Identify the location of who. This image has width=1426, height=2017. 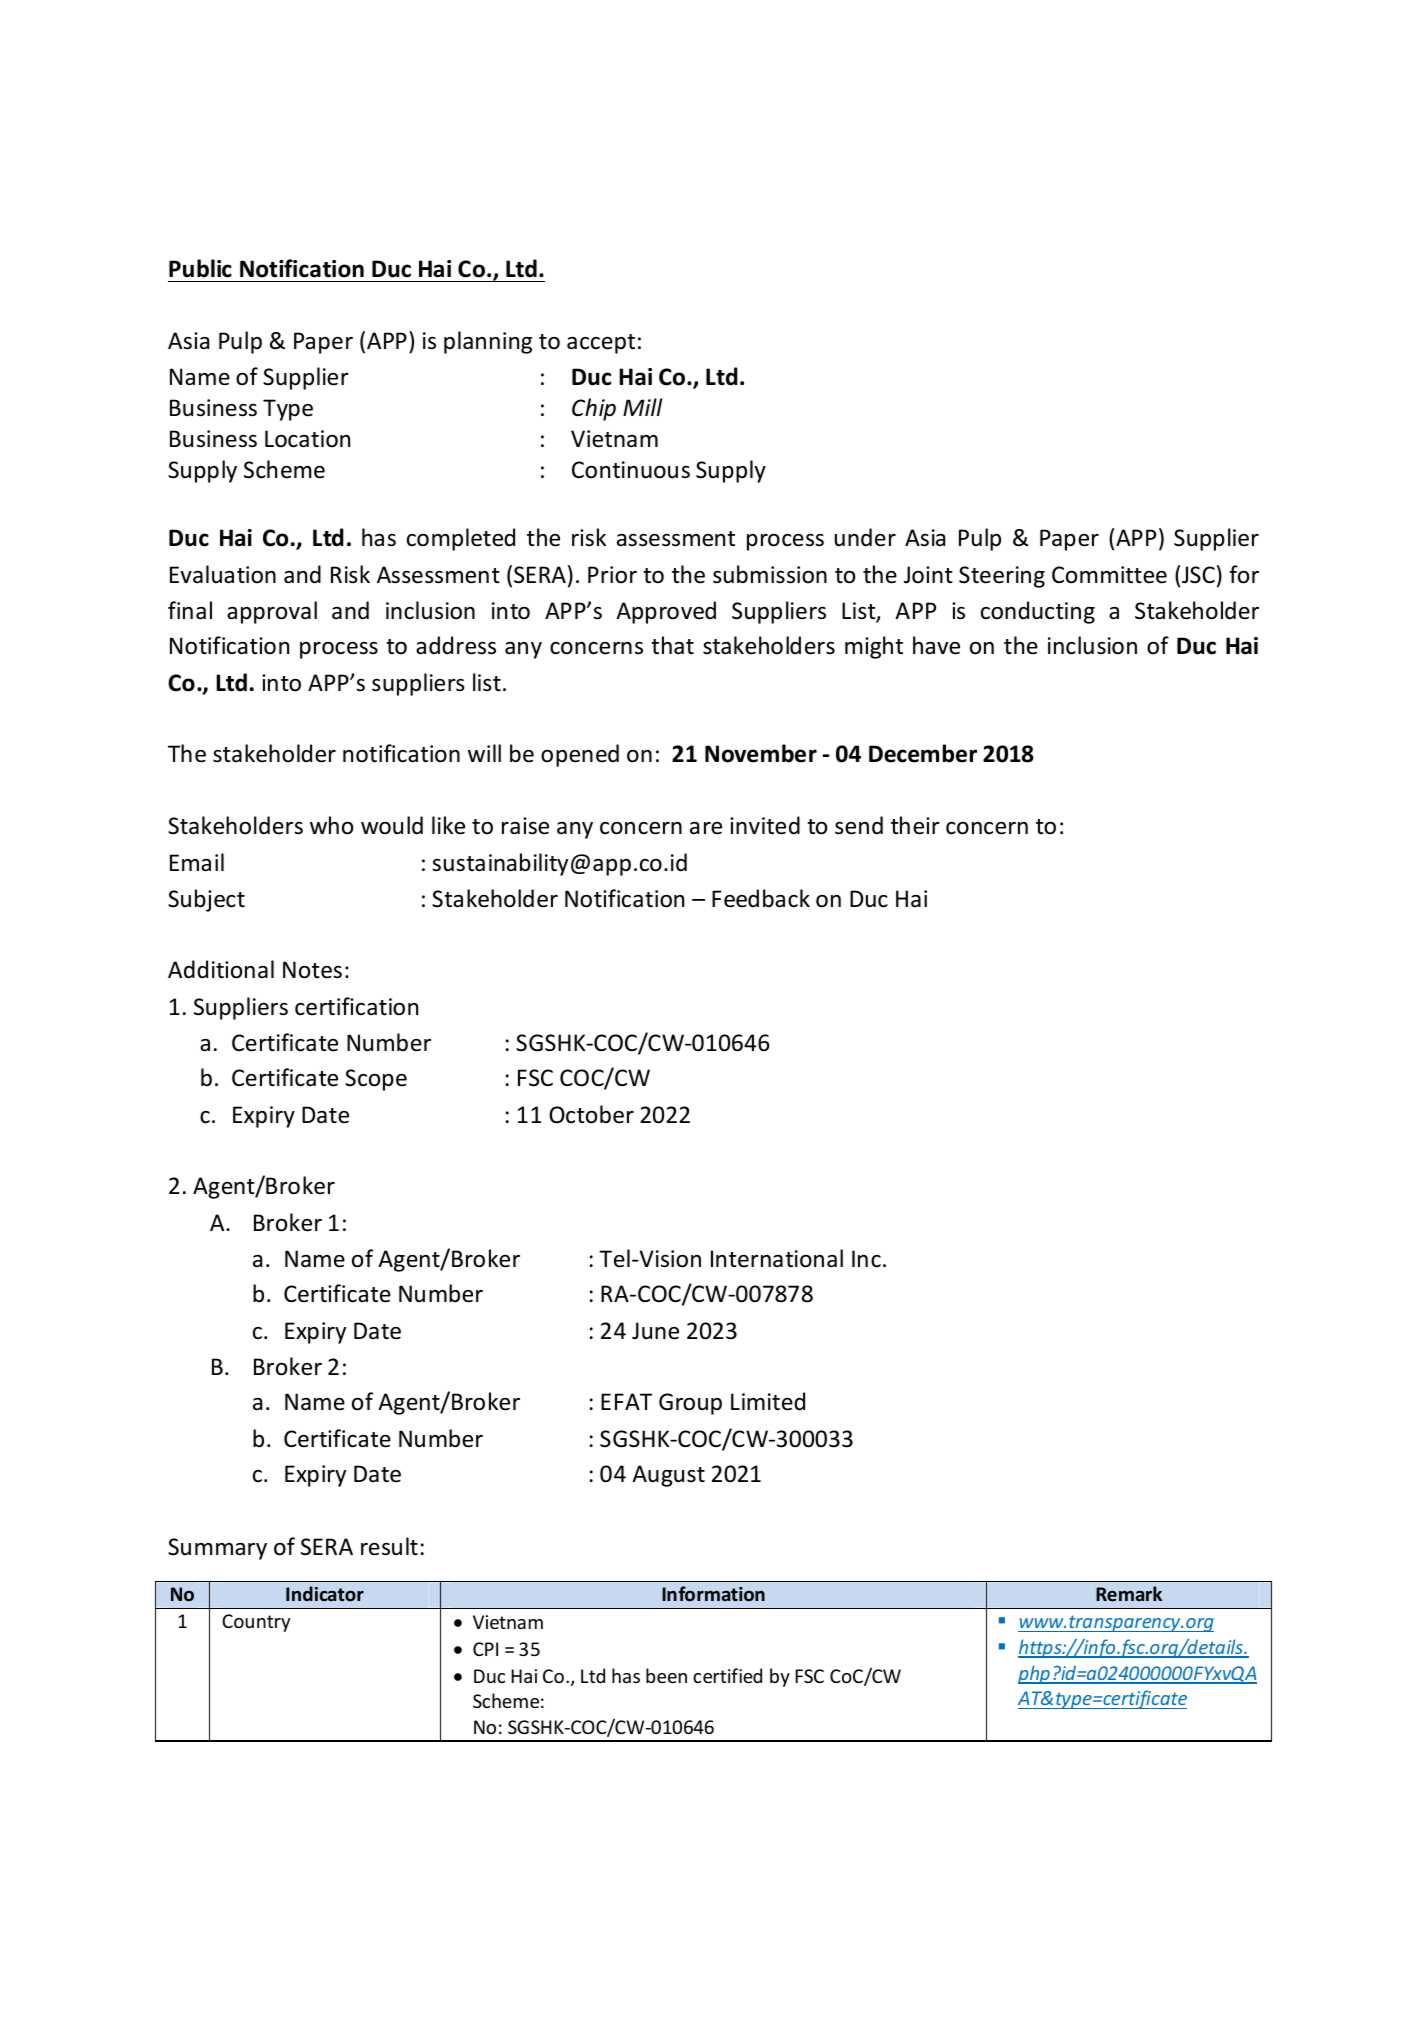
(331, 825).
